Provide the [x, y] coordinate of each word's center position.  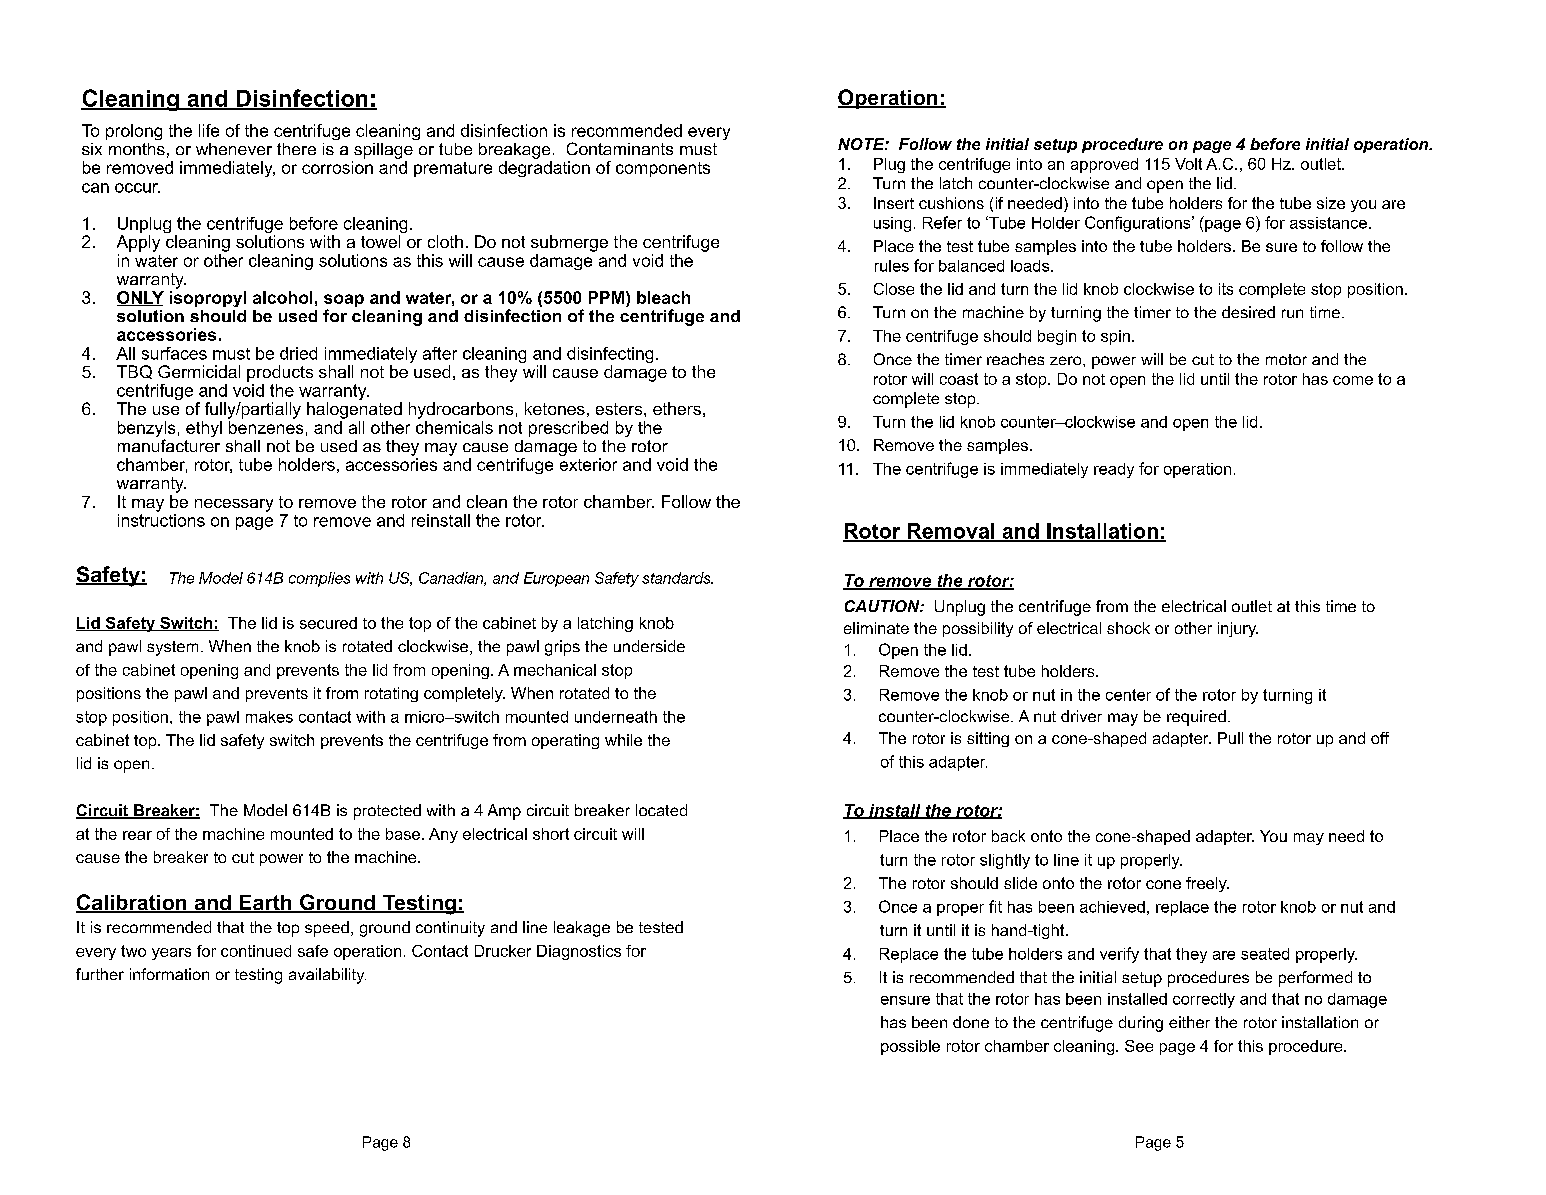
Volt [1188, 164]
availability [327, 976]
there [296, 149]
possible [910, 1047]
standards [677, 578]
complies [319, 579]
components [663, 169]
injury [1238, 629]
